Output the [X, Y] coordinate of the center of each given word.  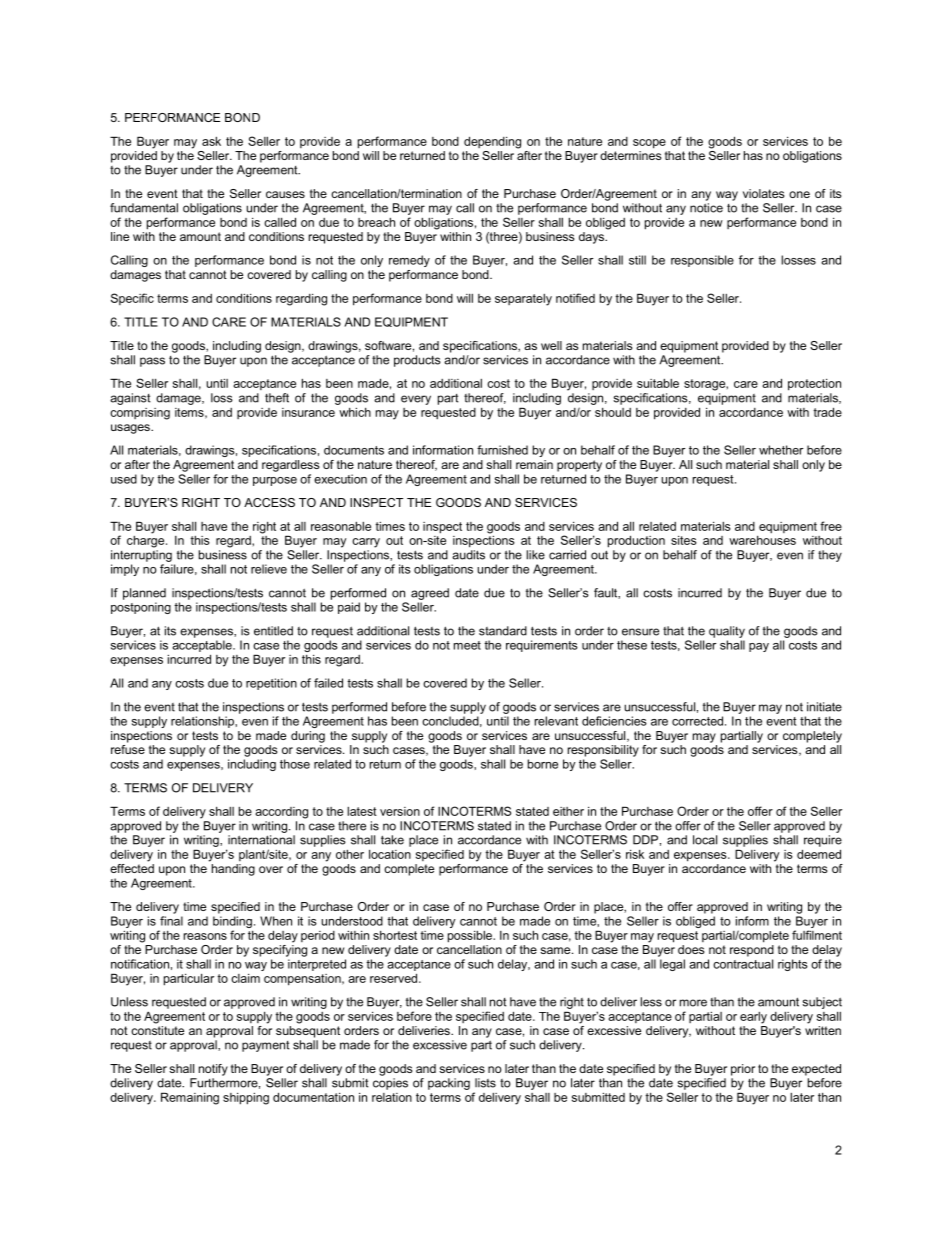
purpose [275, 481]
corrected [699, 721]
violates [763, 193]
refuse [128, 749]
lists [485, 1083]
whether [781, 450]
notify [213, 1070]
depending [492, 142]
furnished [502, 450]
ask [211, 141]
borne [543, 764]
